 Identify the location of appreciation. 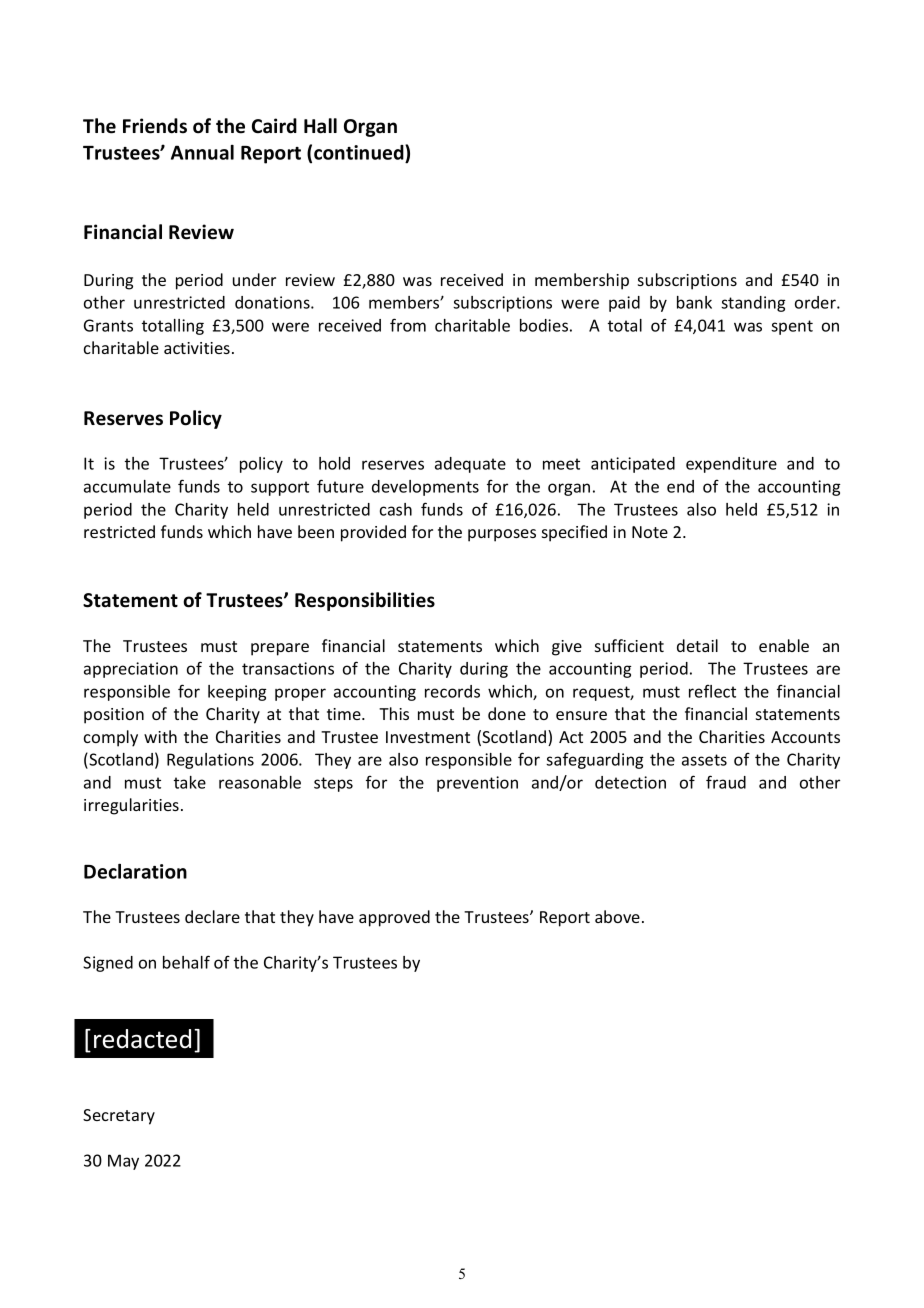
(131, 670).
